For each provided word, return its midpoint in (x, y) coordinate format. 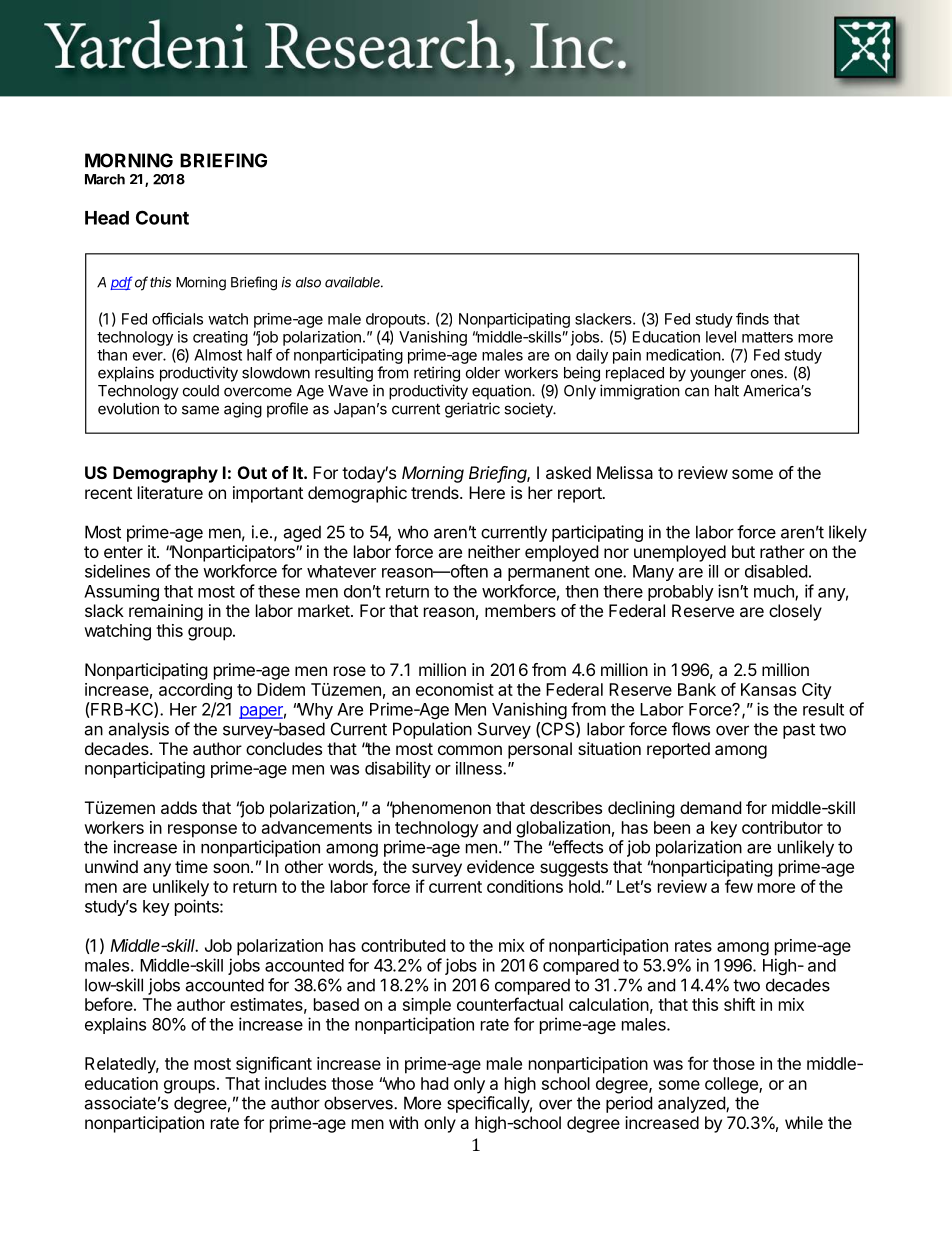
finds (752, 318)
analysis (138, 730)
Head (107, 218)
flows (691, 729)
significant (274, 1065)
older (483, 373)
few (739, 886)
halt (727, 391)
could (201, 391)
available (354, 282)
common (470, 750)
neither (494, 551)
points (198, 907)
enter (123, 552)
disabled (776, 571)
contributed (403, 945)
